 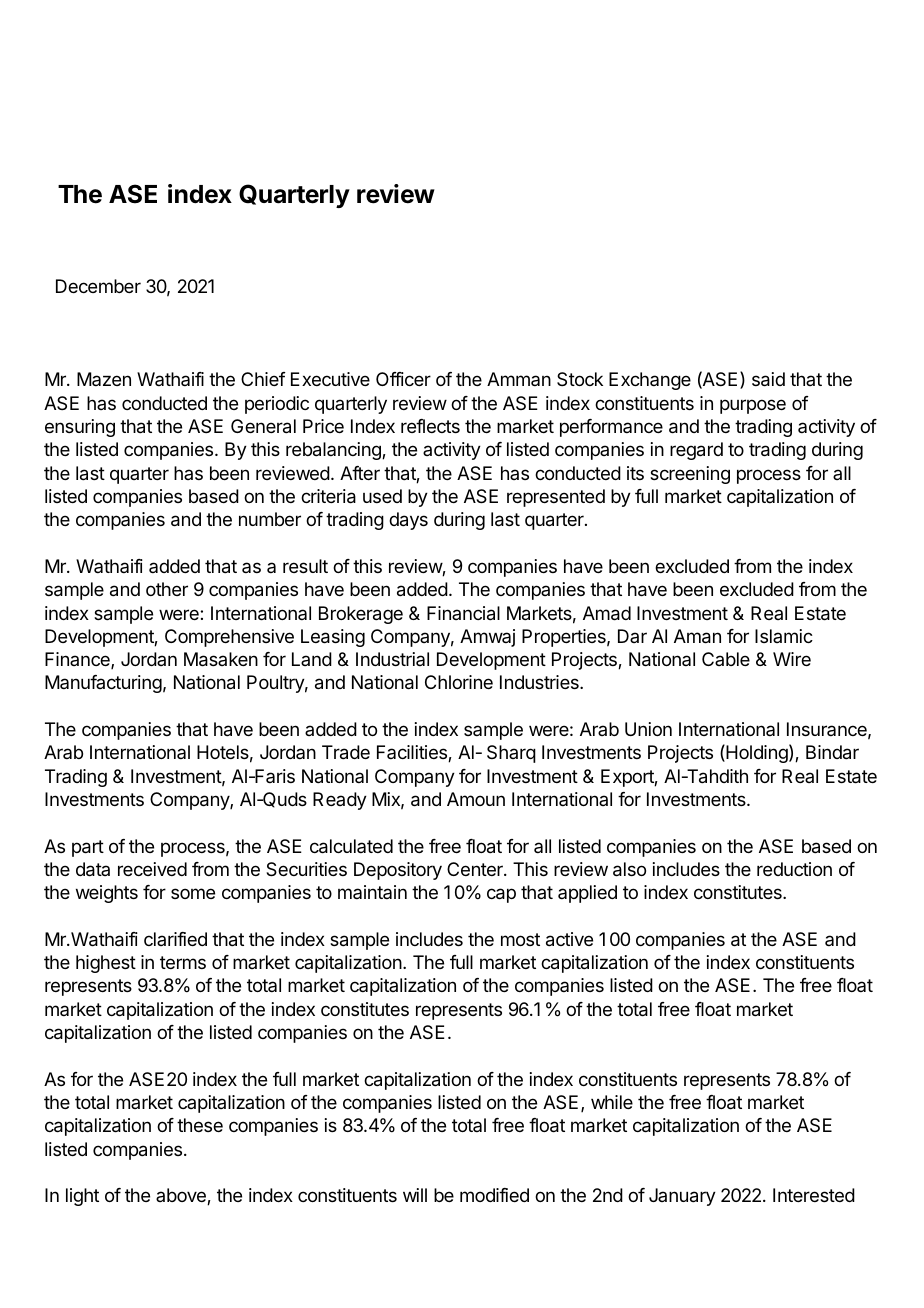 I want to click on January, so click(x=682, y=1197).
